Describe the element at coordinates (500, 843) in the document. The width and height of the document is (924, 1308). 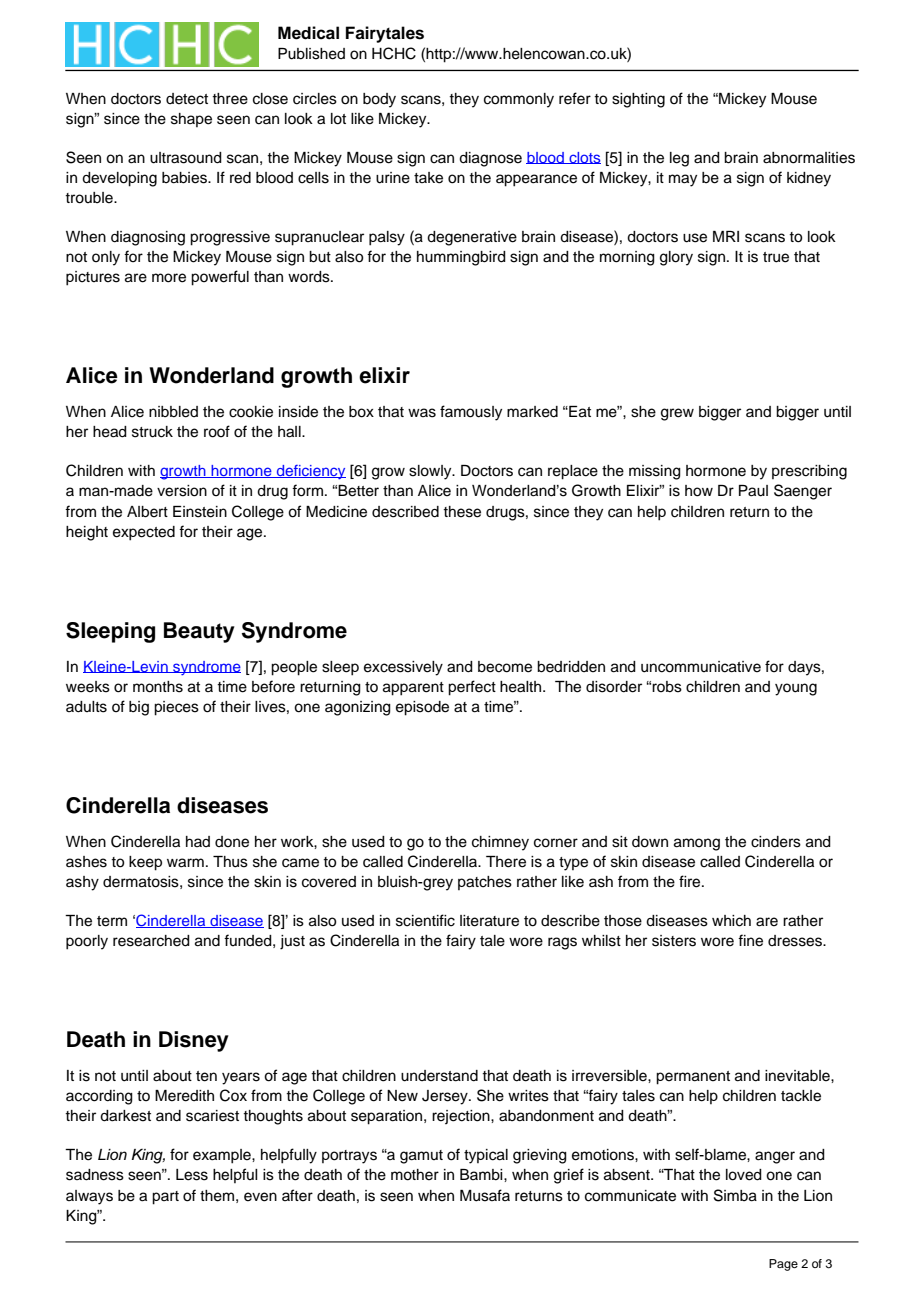
I see `chimney` at that location.
